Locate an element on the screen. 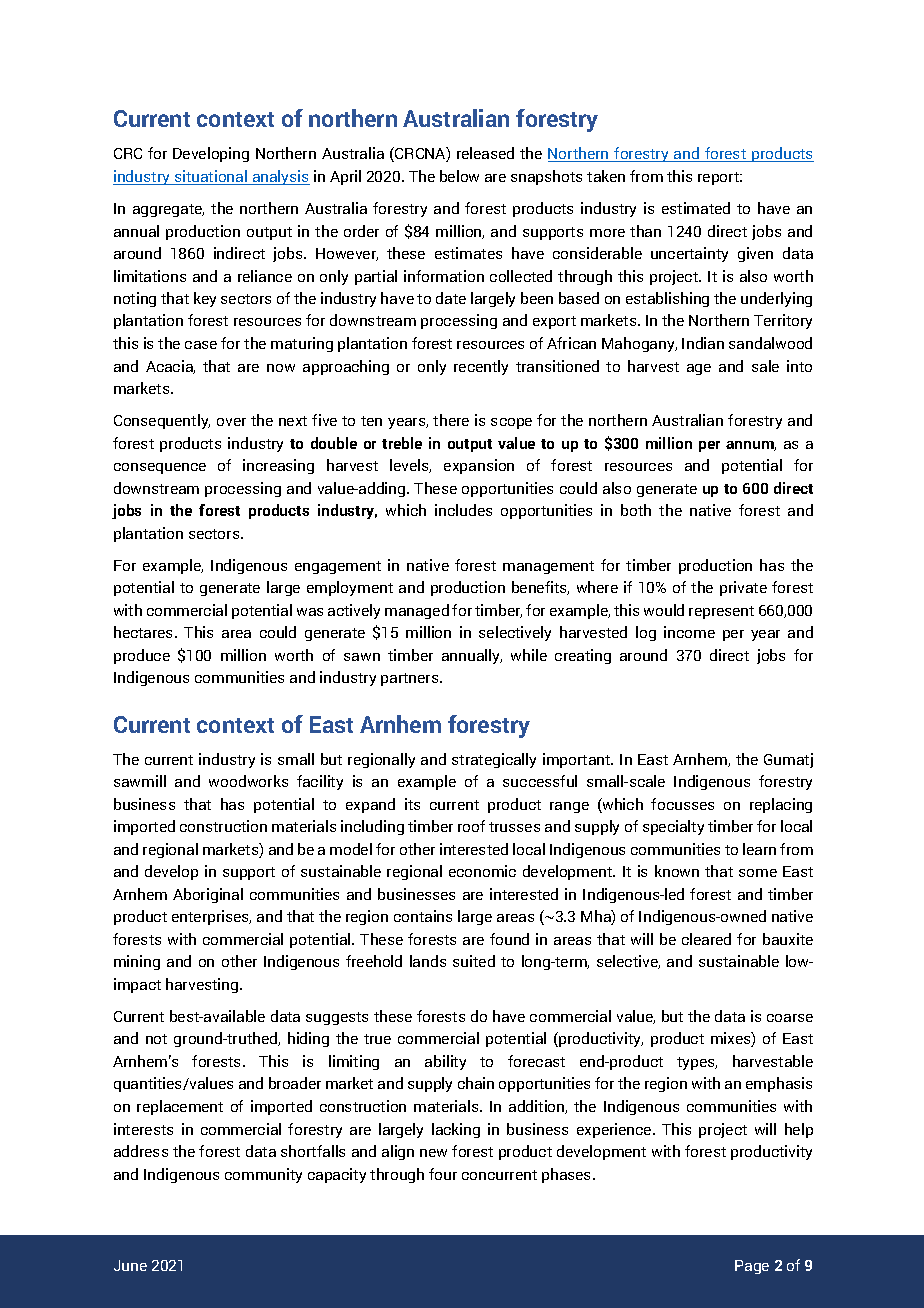 The image size is (924, 1308). situational is located at coordinates (210, 177).
